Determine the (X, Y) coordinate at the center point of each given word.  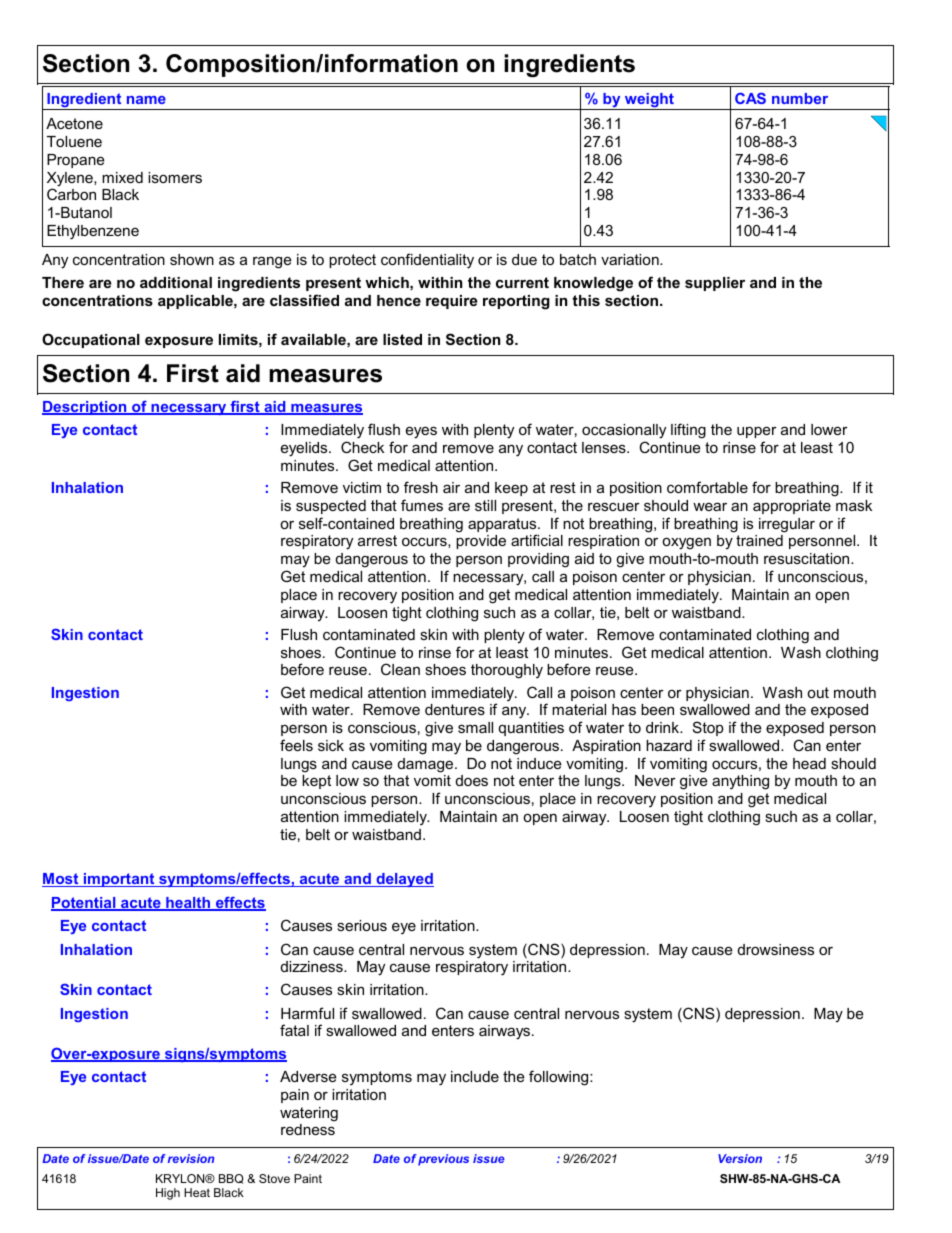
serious (362, 925)
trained (759, 540)
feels (296, 745)
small (475, 727)
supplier (715, 284)
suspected (331, 507)
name (146, 100)
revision (191, 1158)
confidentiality (427, 261)
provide (481, 542)
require (452, 302)
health (188, 904)
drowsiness (776, 949)
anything (740, 782)
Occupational (91, 340)
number (800, 98)
